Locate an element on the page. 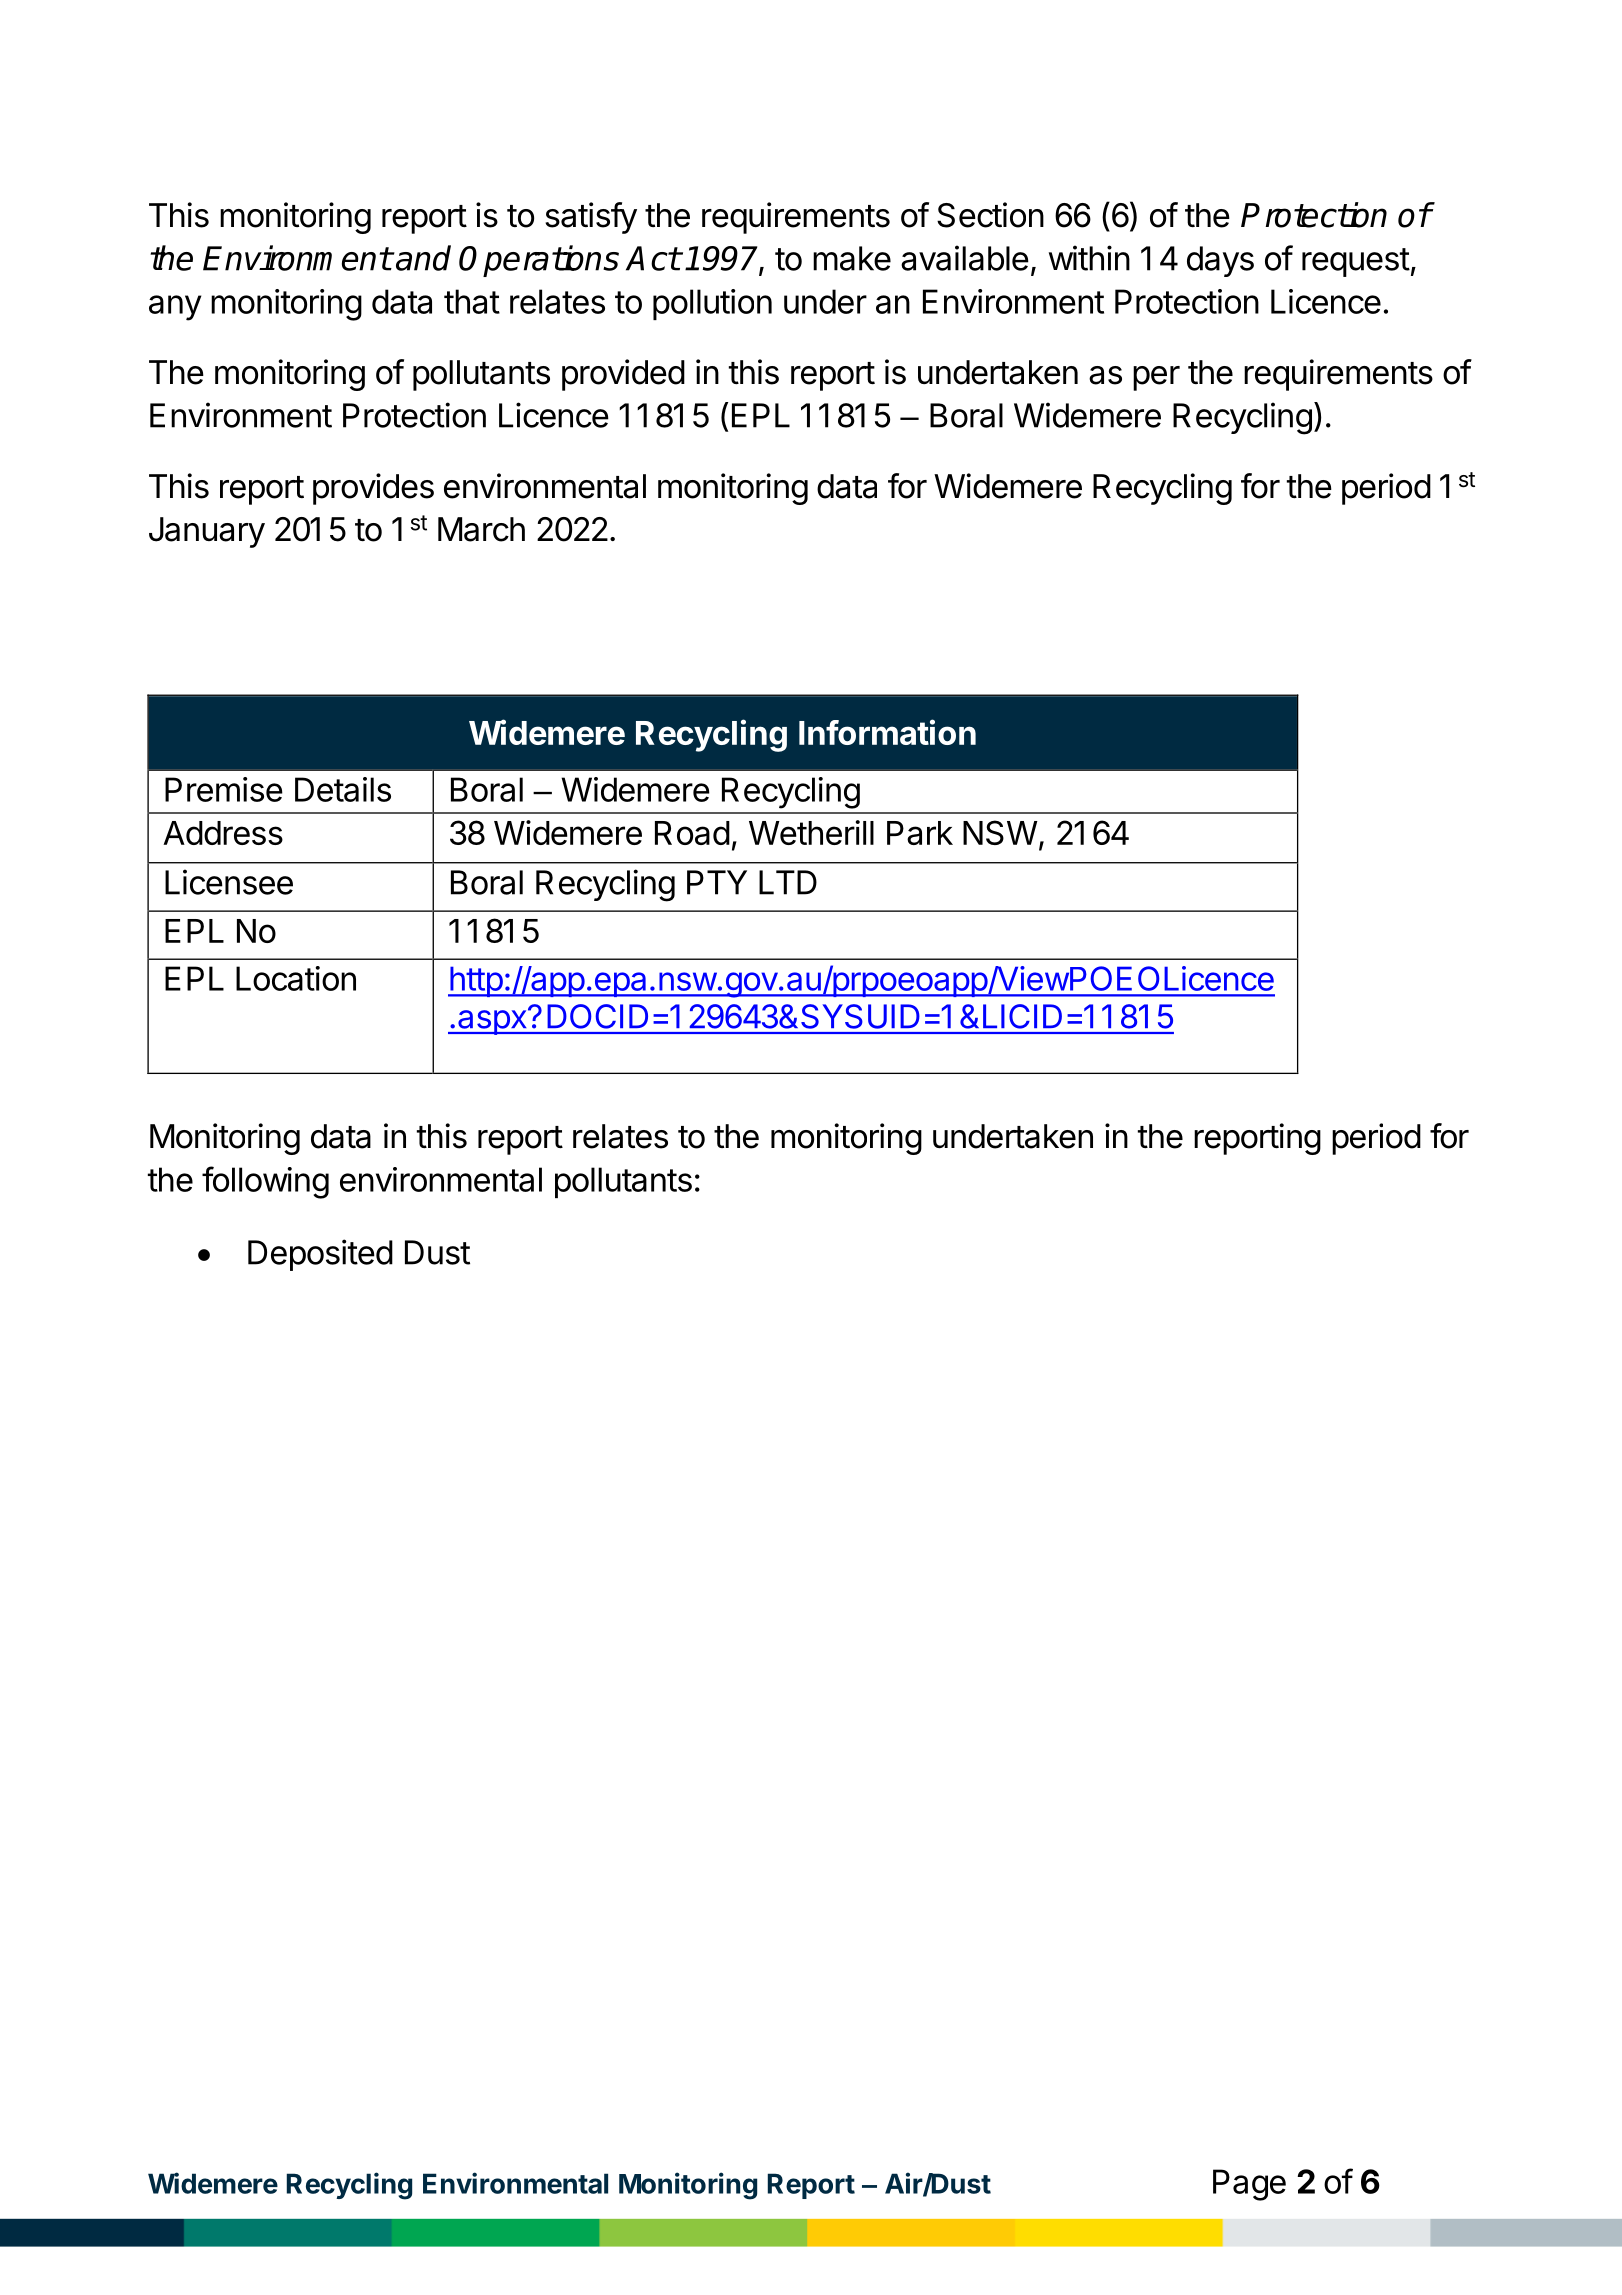 This page has width=1622, height=2295. PTY is located at coordinates (717, 882).
